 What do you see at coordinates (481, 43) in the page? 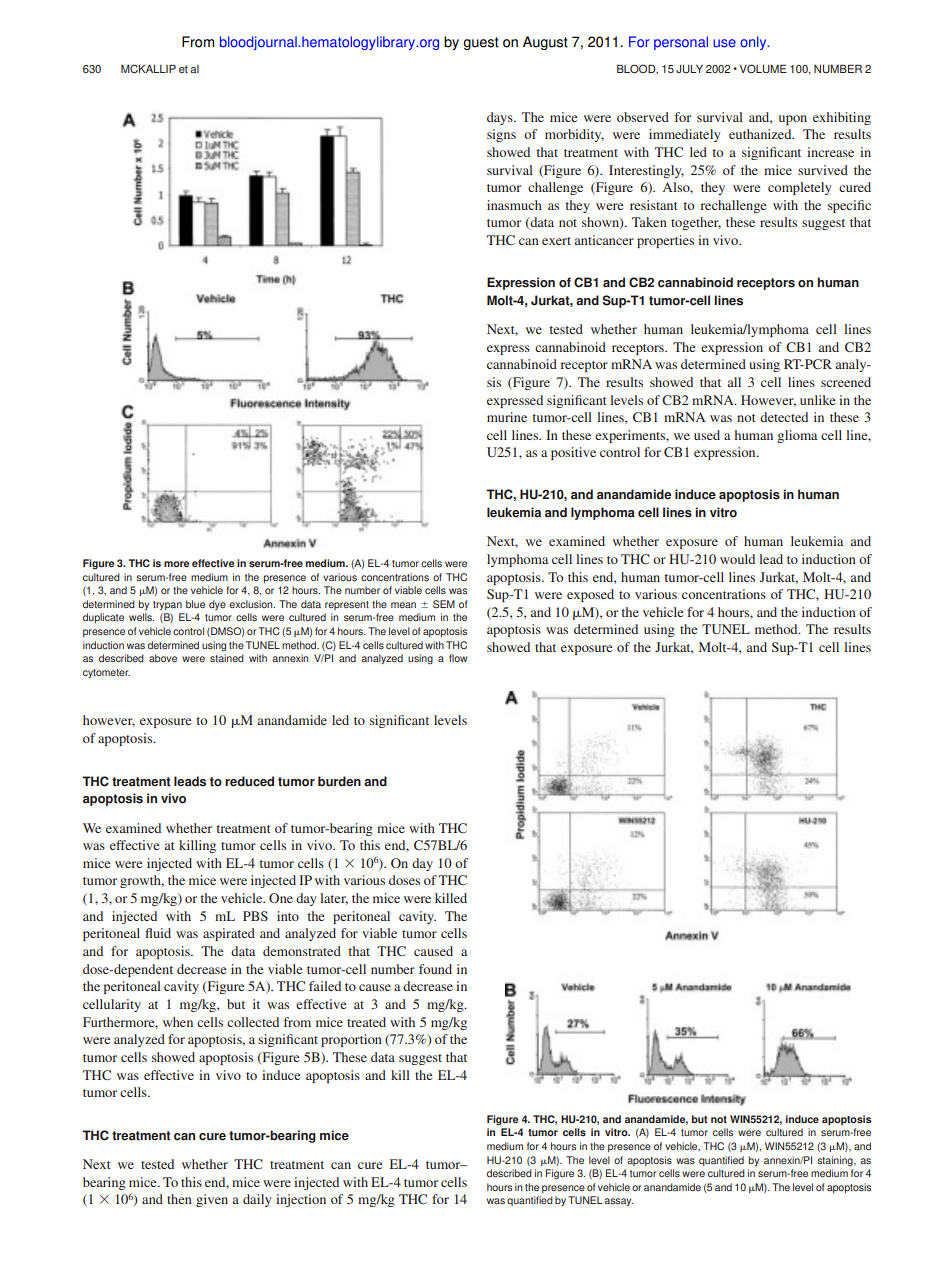
I see `guest` at bounding box center [481, 43].
